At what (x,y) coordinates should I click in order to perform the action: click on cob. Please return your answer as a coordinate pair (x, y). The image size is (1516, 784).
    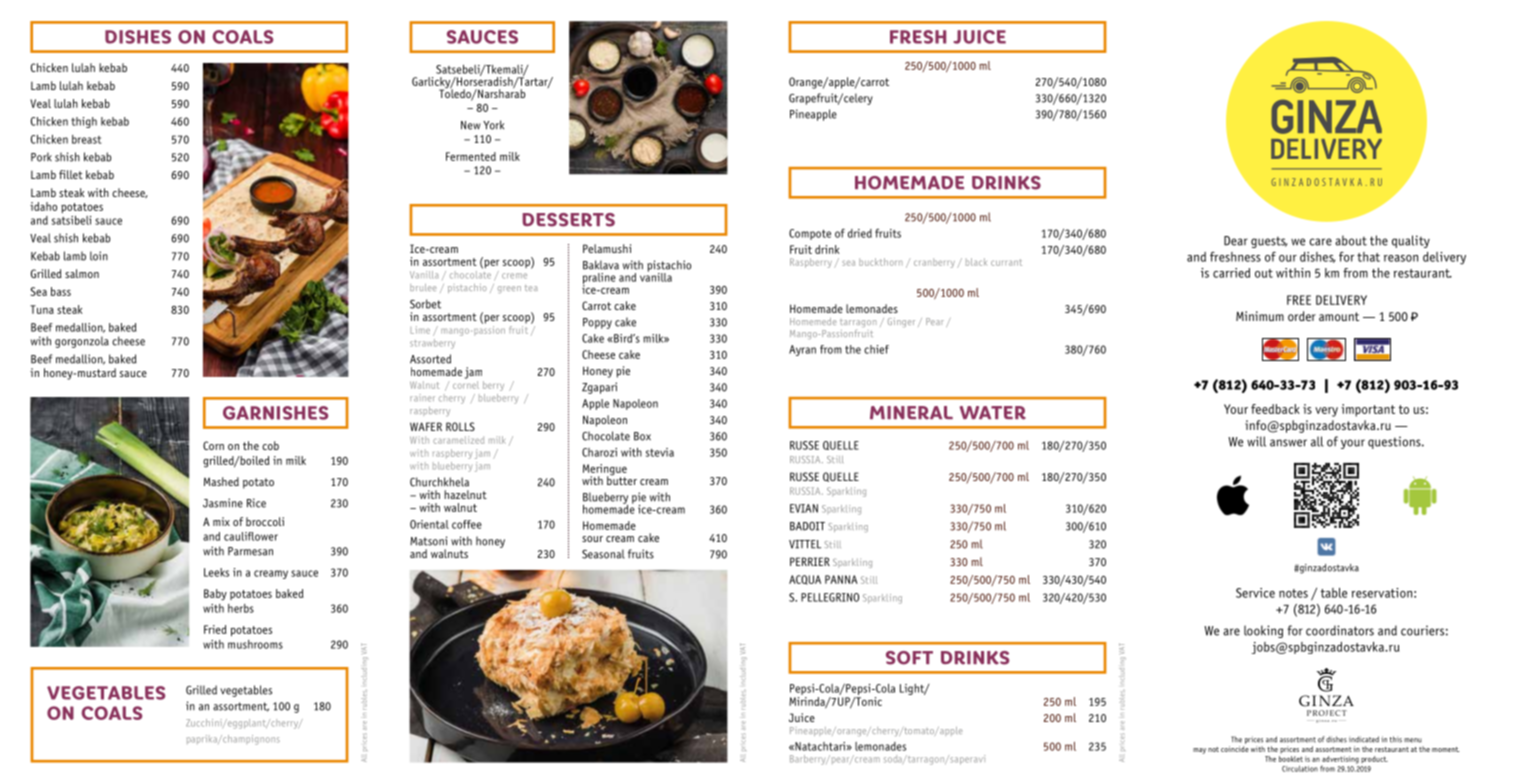
    Looking at the image, I should click on (270, 445).
